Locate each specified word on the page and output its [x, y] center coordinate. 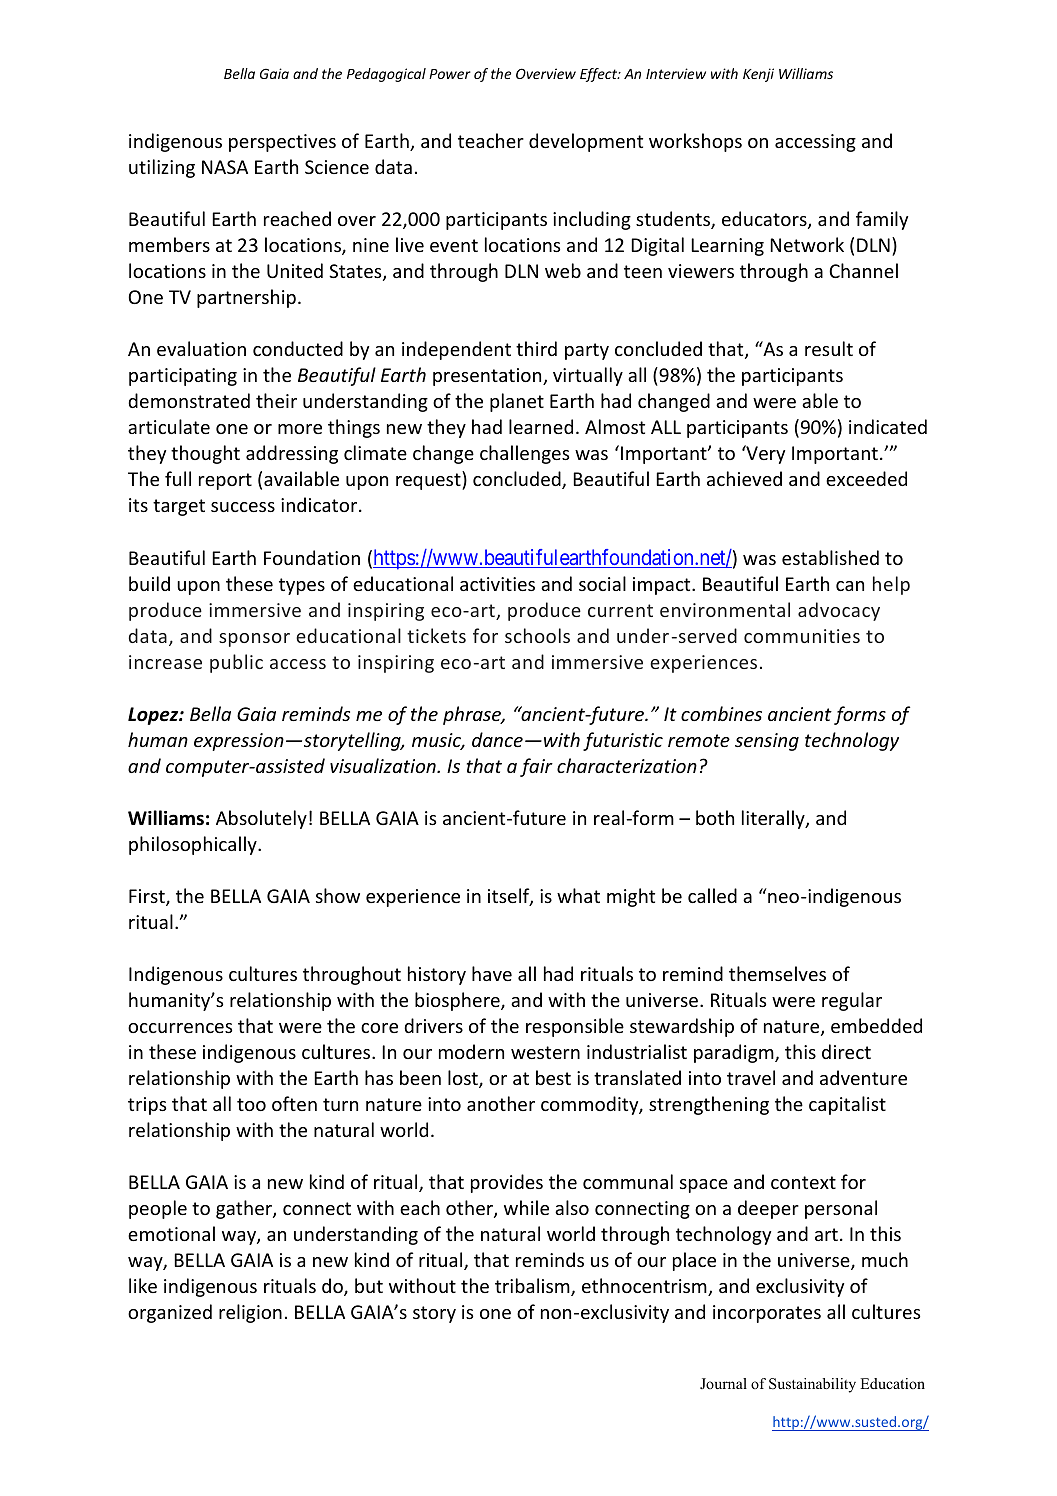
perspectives [282, 143]
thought [205, 454]
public [236, 663]
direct [846, 1051]
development [586, 142]
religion [250, 1313]
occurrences [180, 1028]
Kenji [758, 75]
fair [536, 767]
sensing [767, 742]
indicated [888, 426]
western [545, 1052]
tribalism [533, 1287]
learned [541, 426]
